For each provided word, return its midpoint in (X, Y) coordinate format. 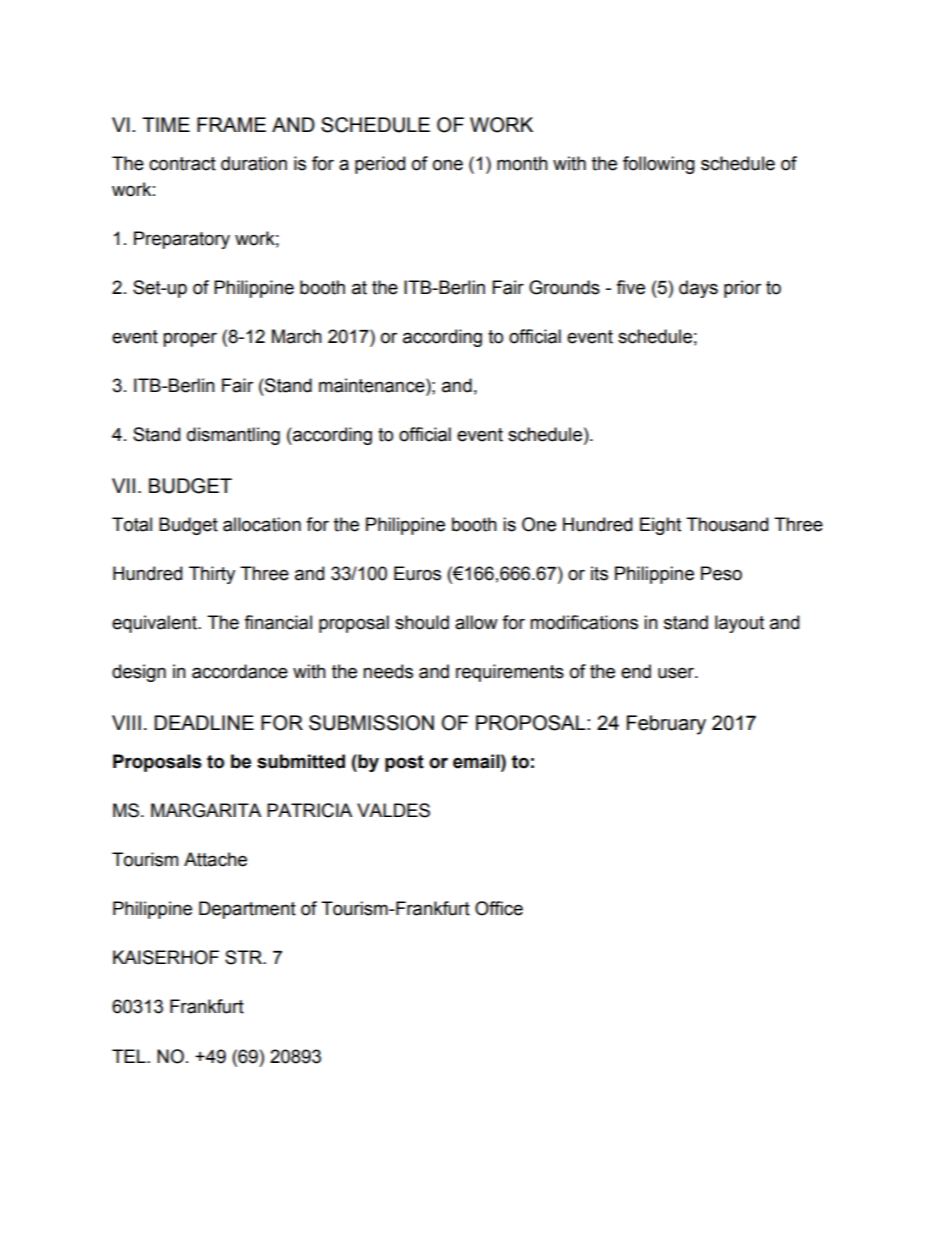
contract (182, 164)
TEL (130, 1056)
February (666, 725)
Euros (417, 573)
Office (499, 908)
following (659, 165)
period (380, 165)
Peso (721, 573)
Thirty (212, 575)
